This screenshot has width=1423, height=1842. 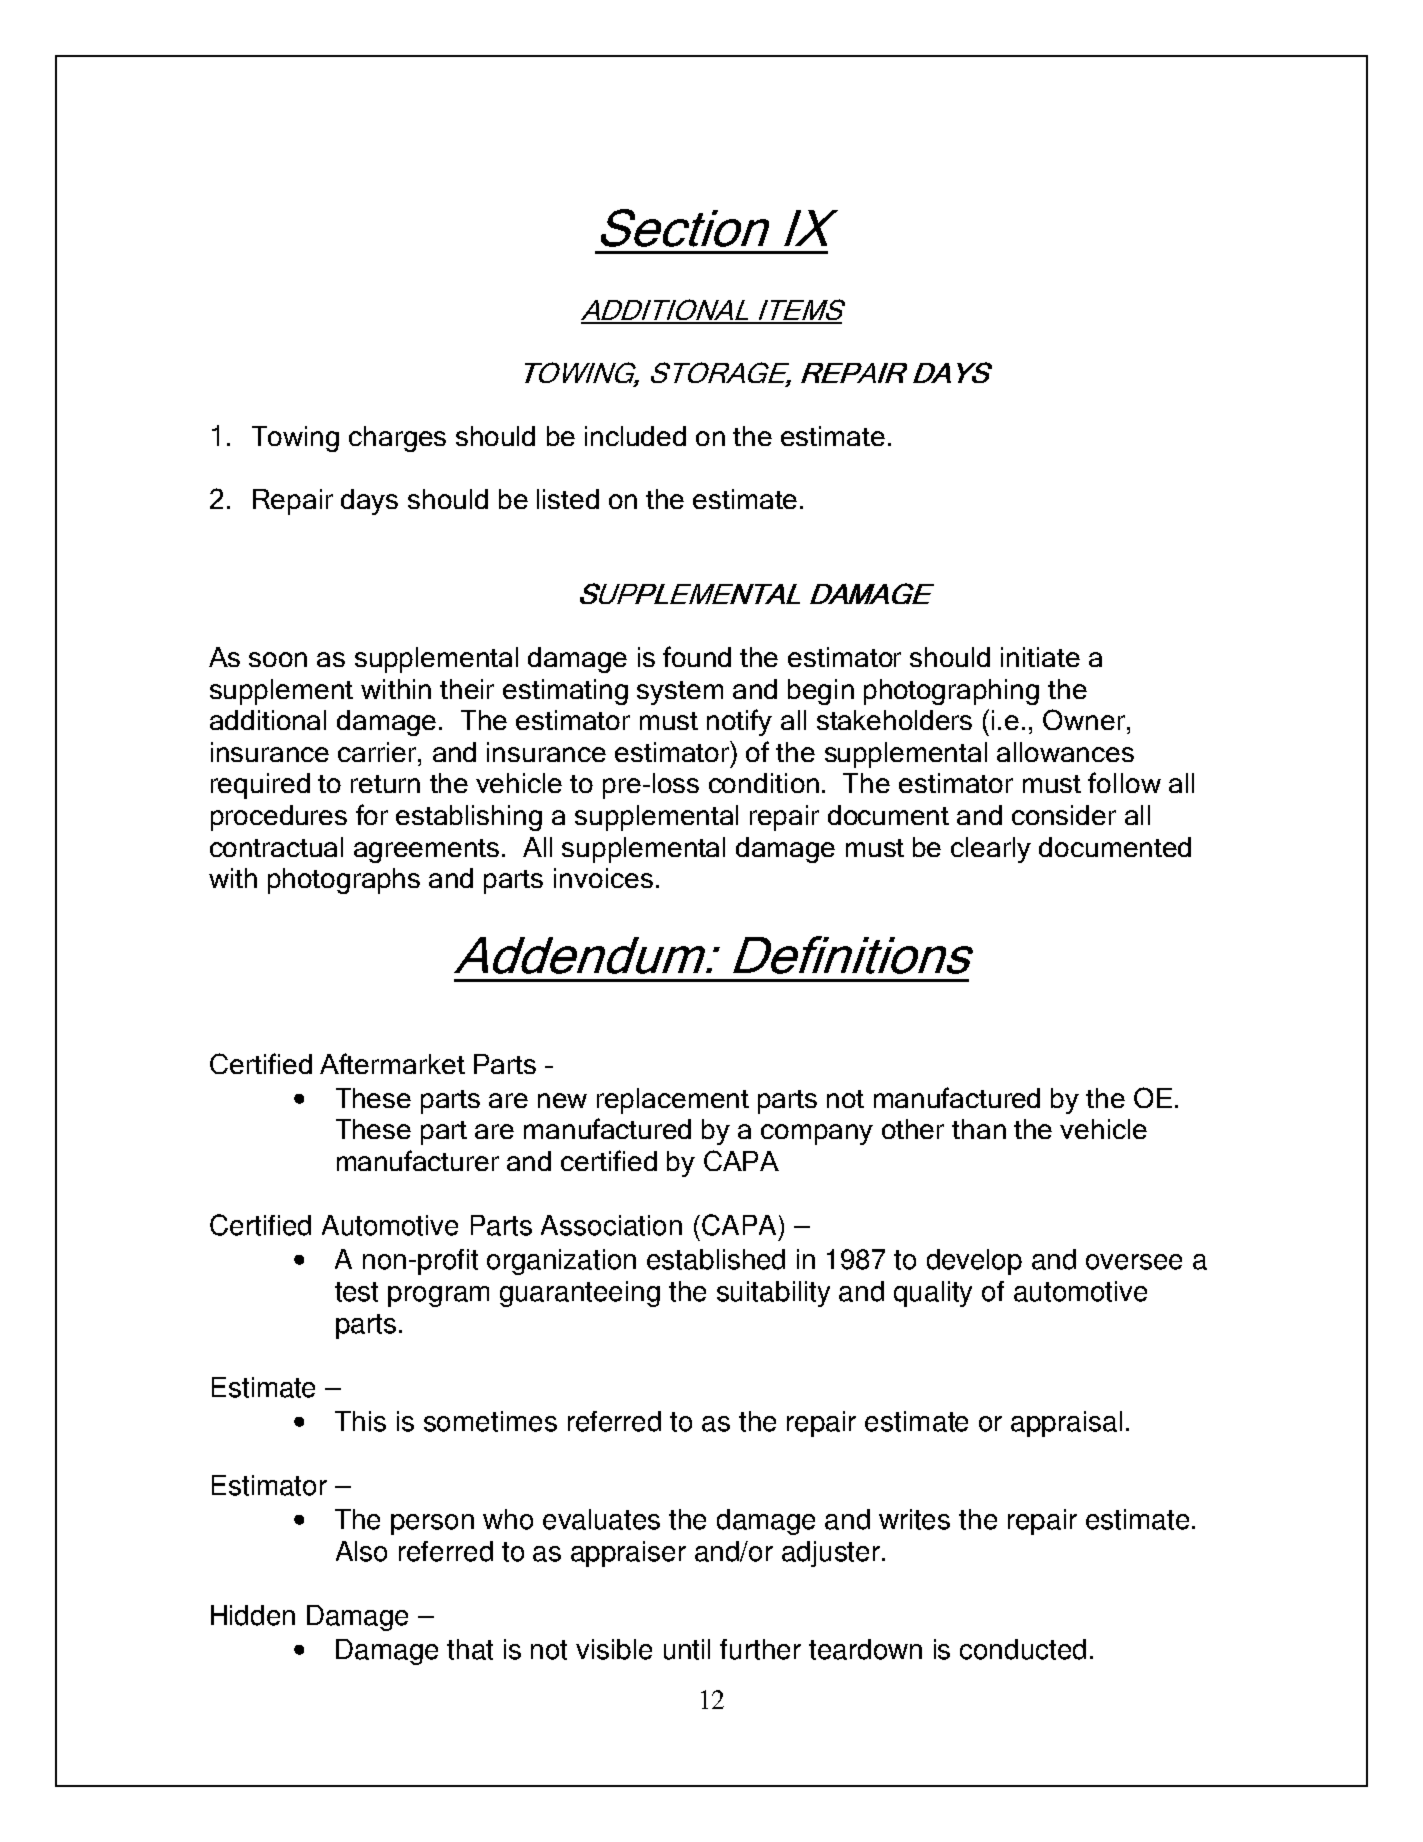 What do you see at coordinates (673, 1101) in the screenshot?
I see `replacement` at bounding box center [673, 1101].
